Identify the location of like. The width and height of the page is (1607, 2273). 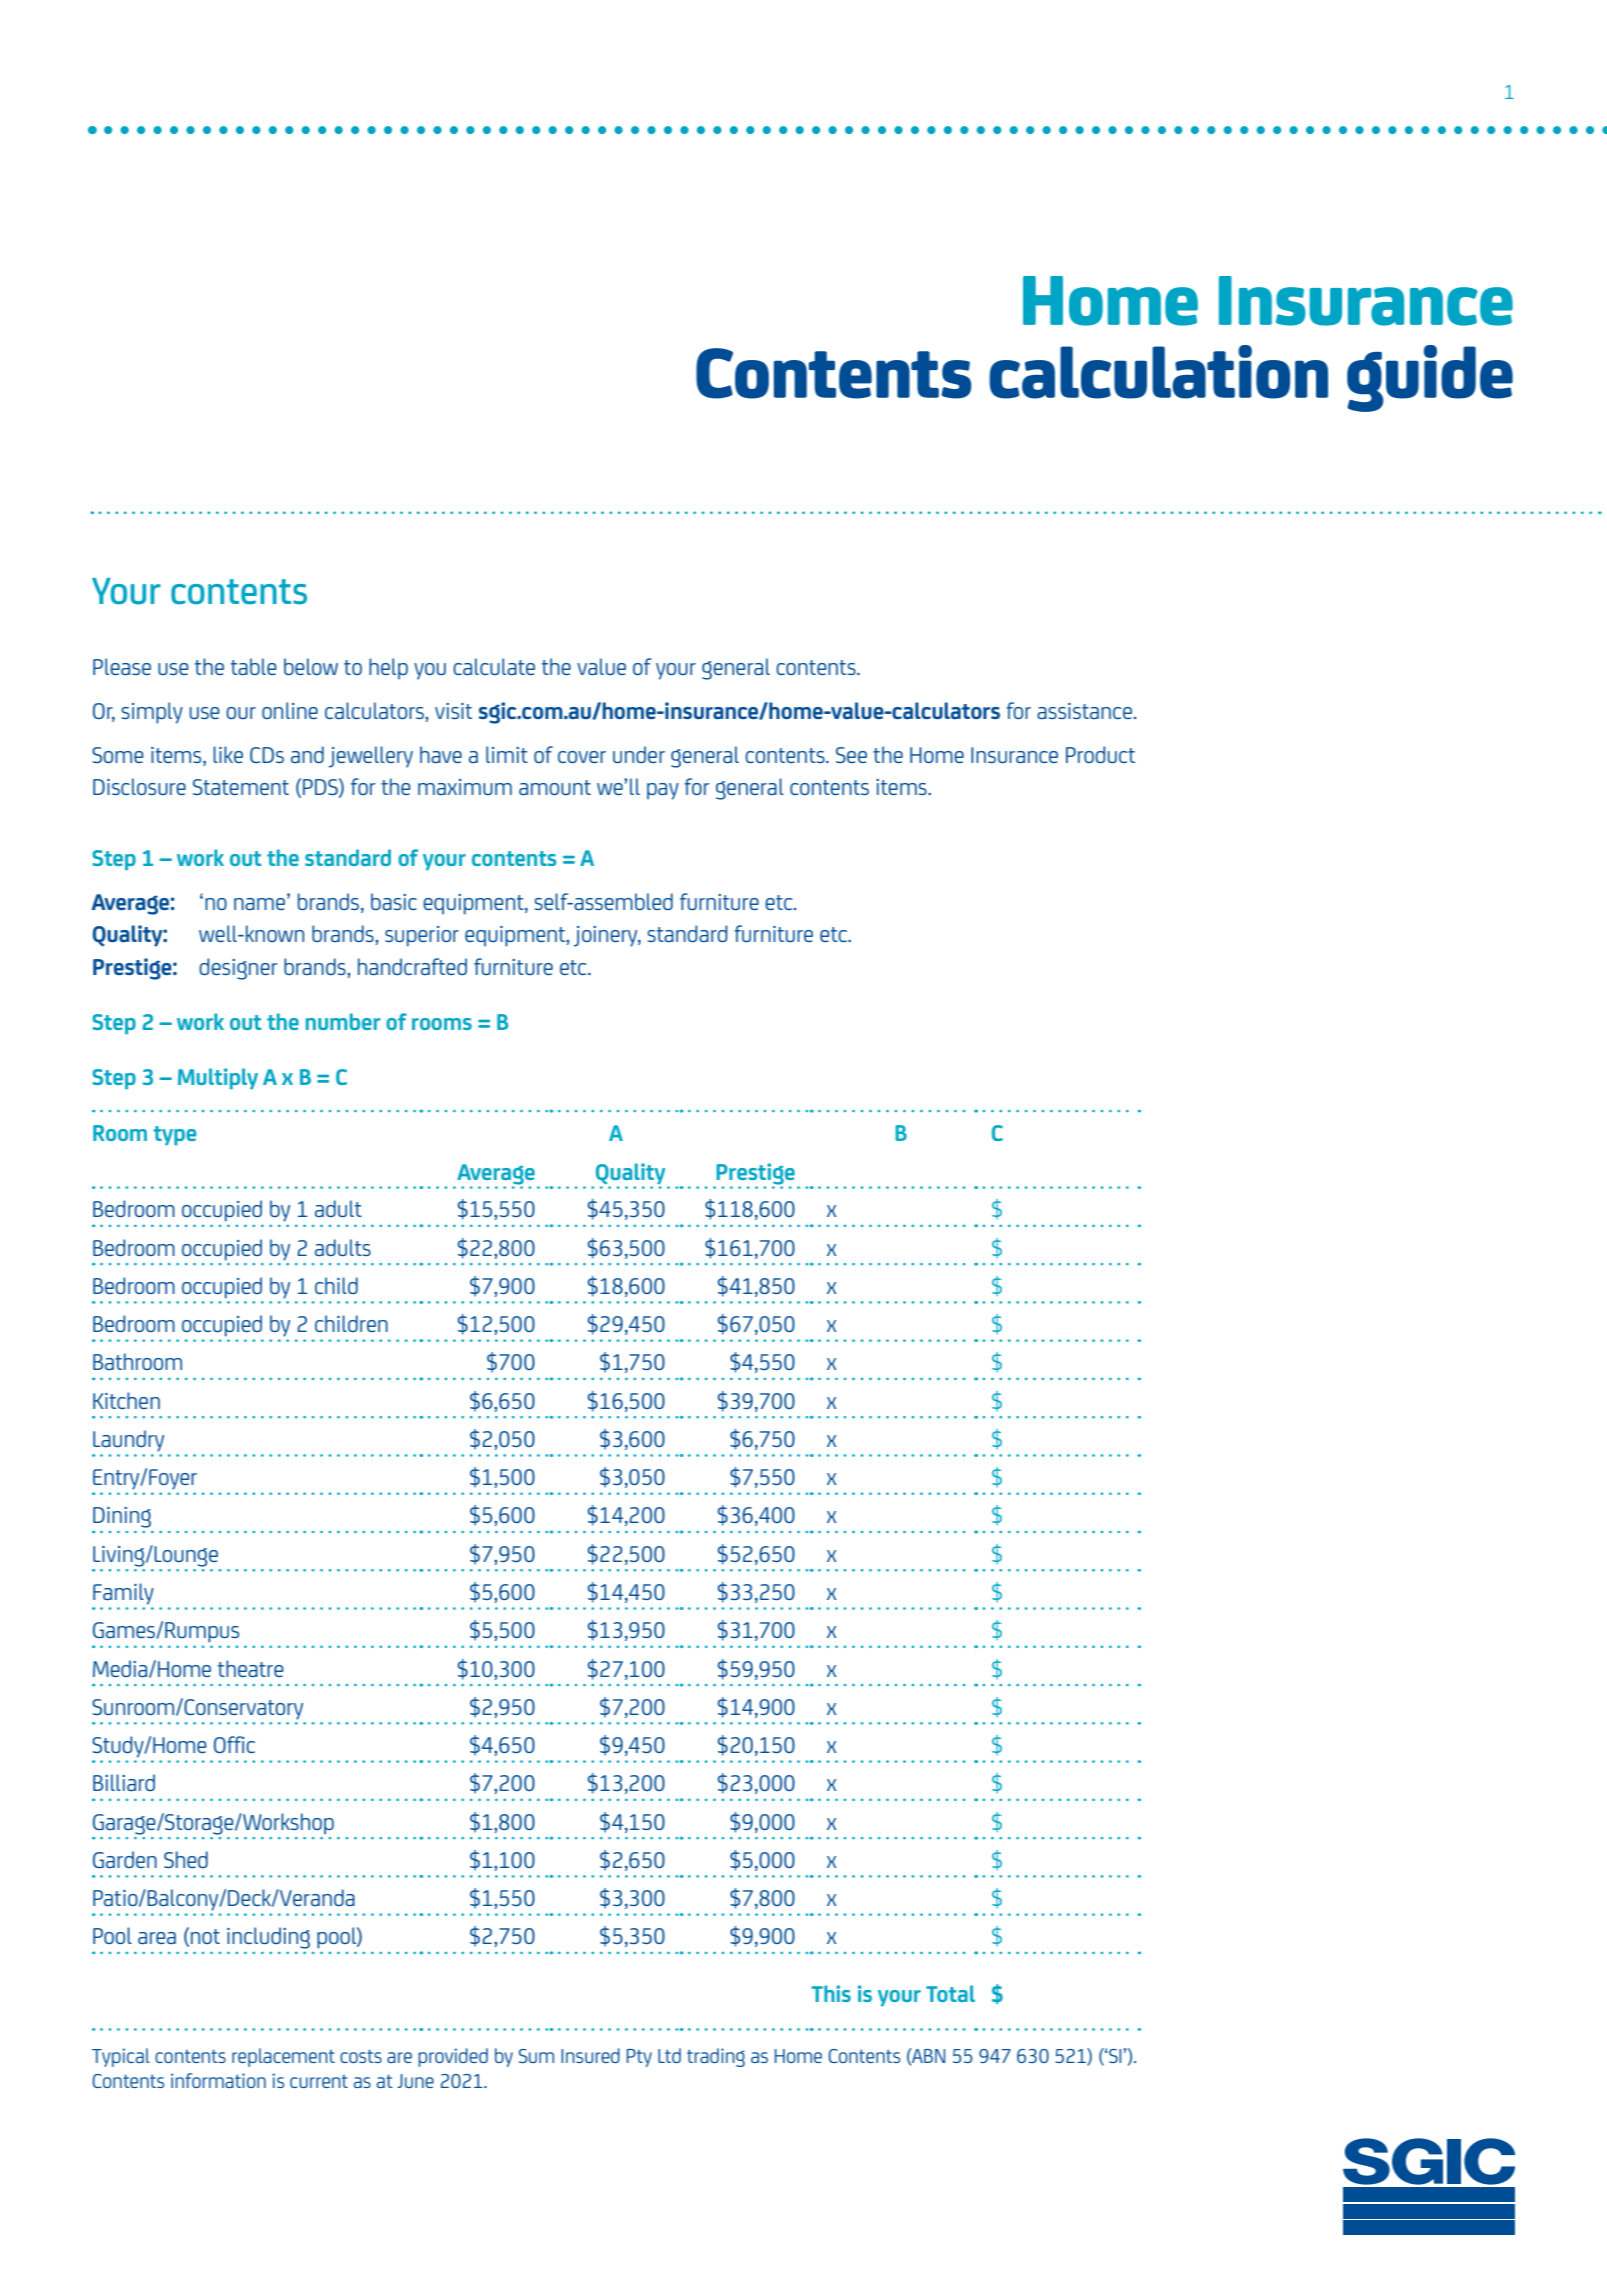
(228, 754).
